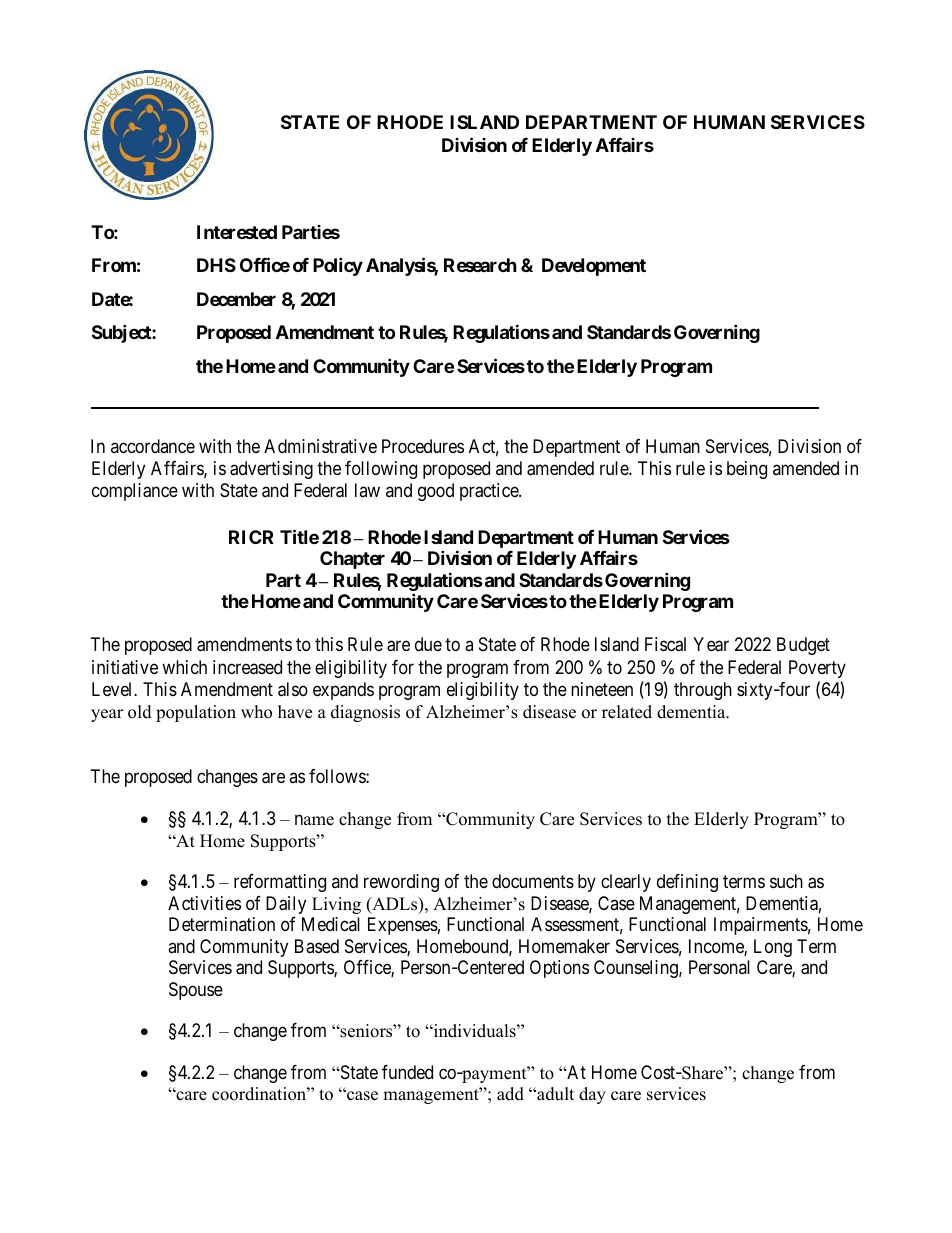 This screenshot has height=1233, width=952. I want to click on such, so click(786, 881).
